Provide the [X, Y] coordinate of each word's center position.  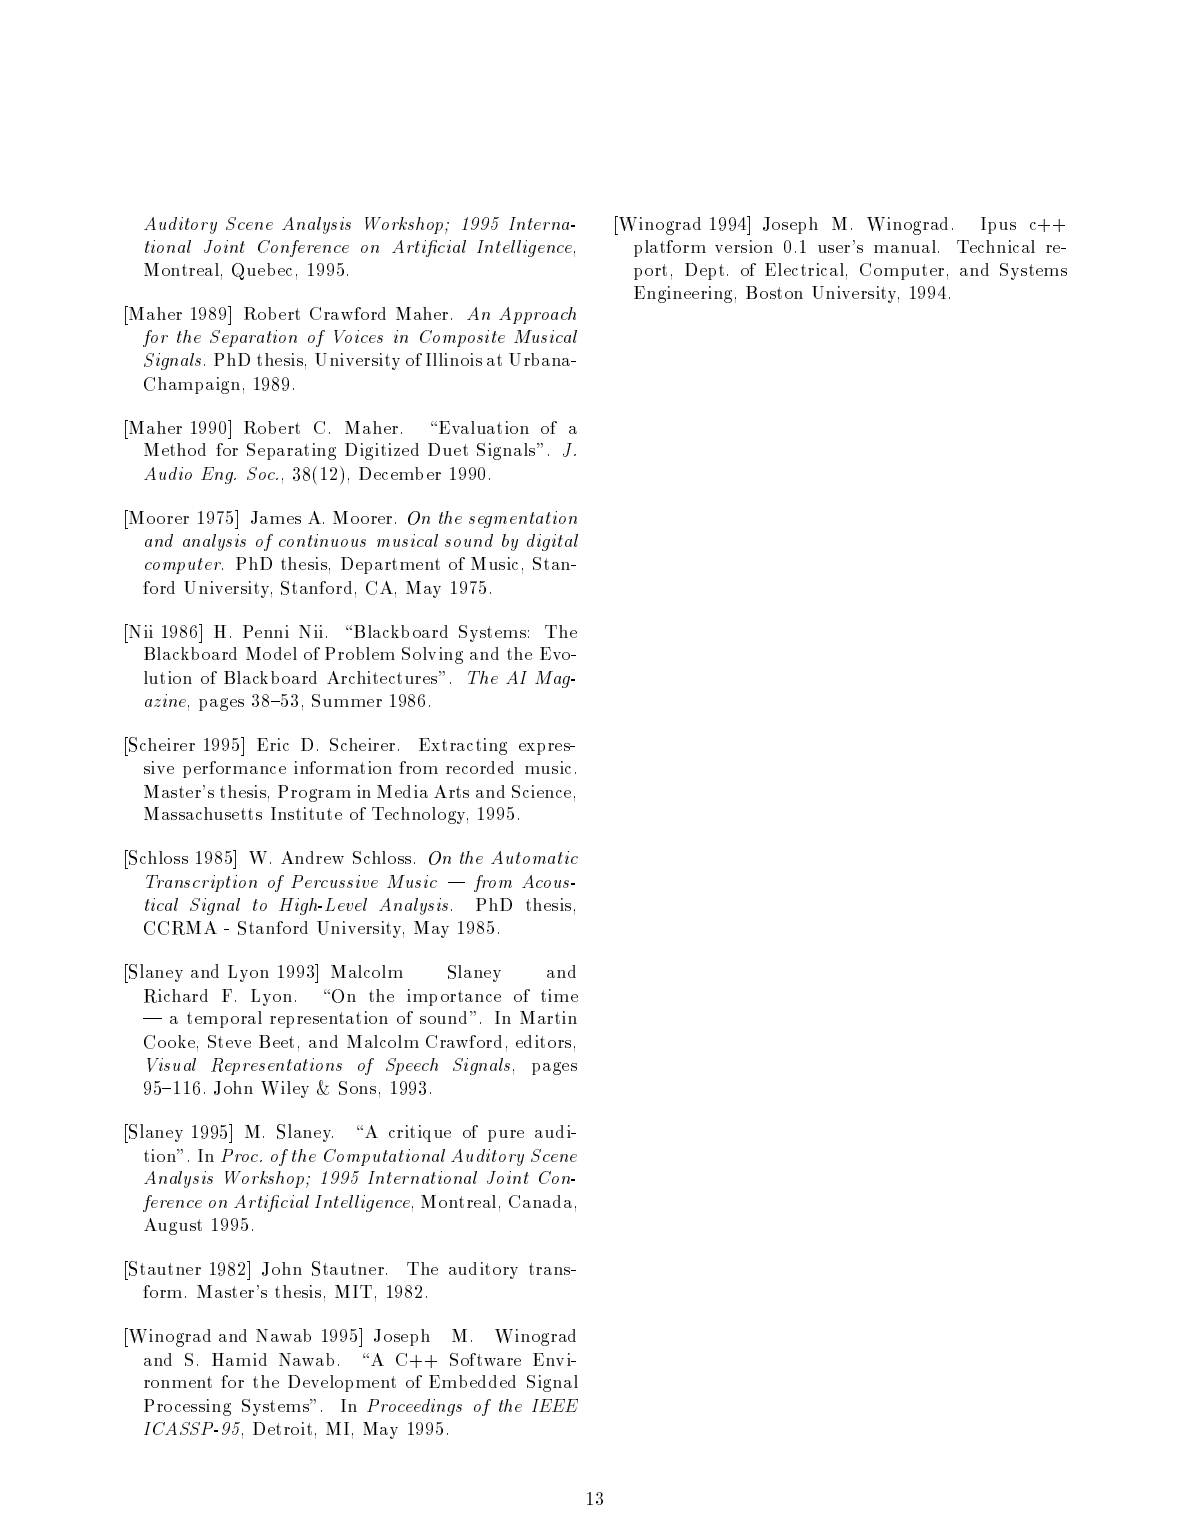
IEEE [555, 1405]
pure [506, 1136]
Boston [774, 292]
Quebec [262, 271]
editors [543, 1041]
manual [905, 246]
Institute [306, 813]
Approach [537, 315]
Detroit [282, 1428]
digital [552, 542]
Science [541, 791]
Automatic [534, 857]
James [276, 517]
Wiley [285, 1089]
